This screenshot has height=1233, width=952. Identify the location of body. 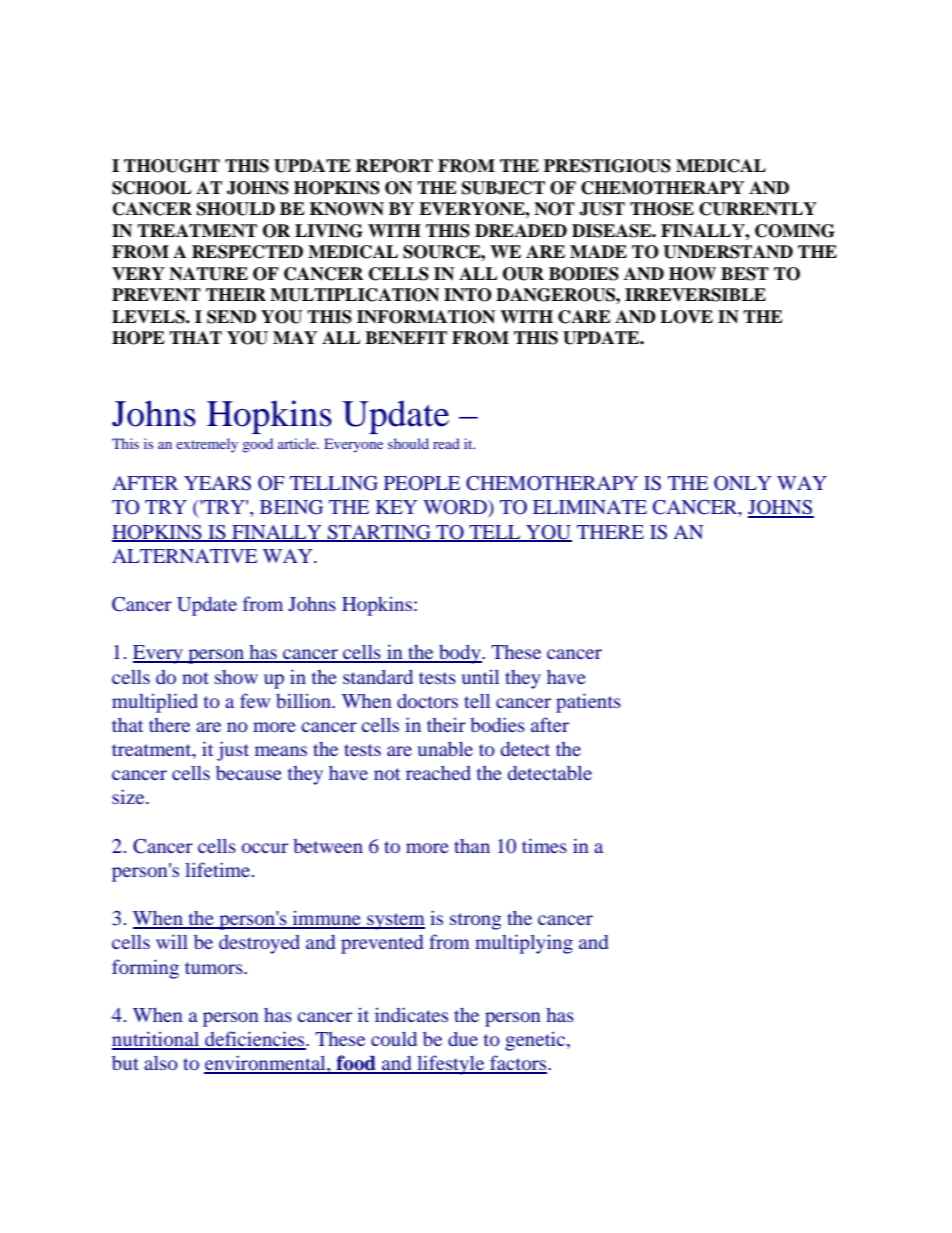
(460, 654).
